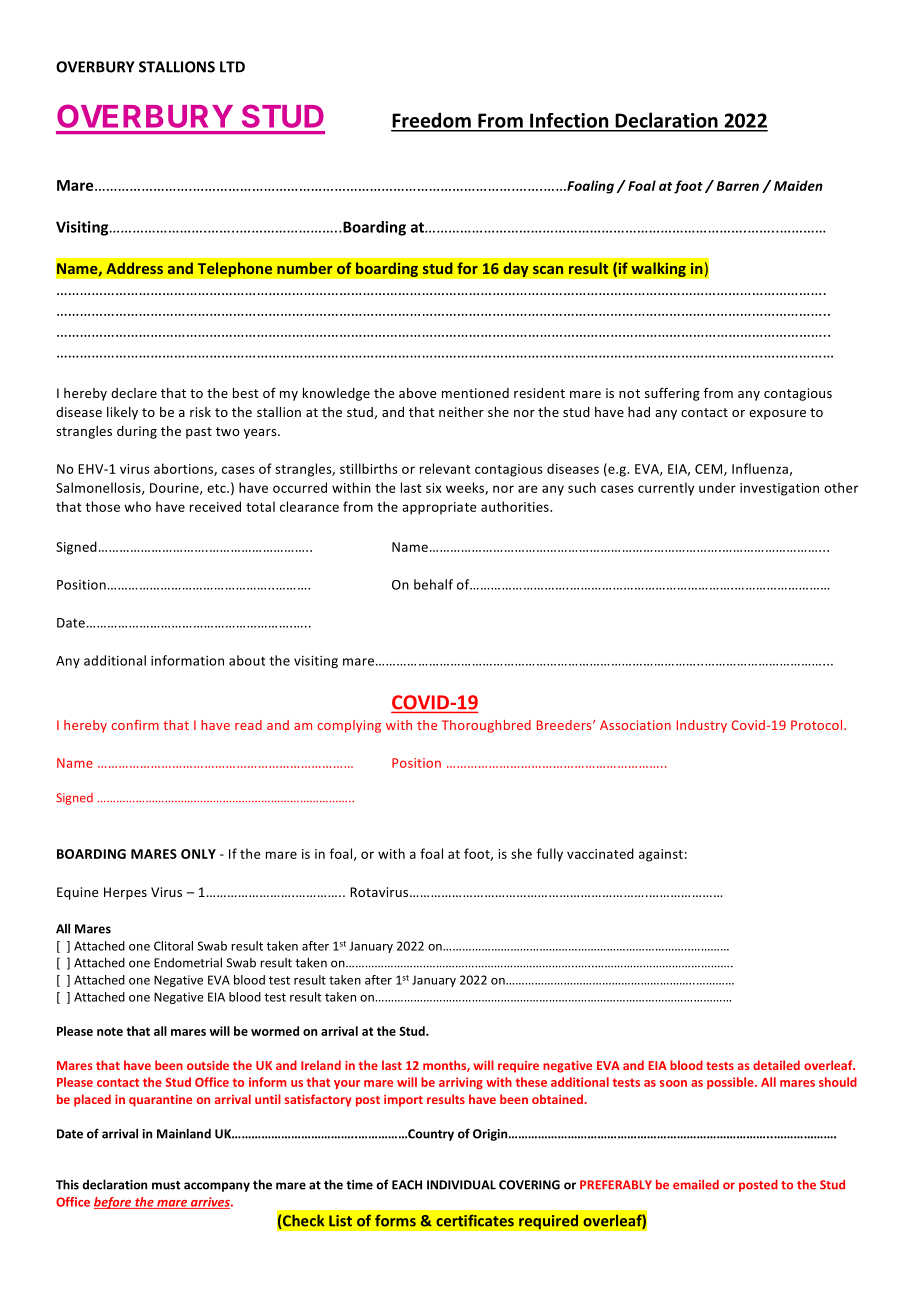 The width and height of the image is (924, 1308). Describe the element at coordinates (247, 660) in the image. I see `about` at that location.
